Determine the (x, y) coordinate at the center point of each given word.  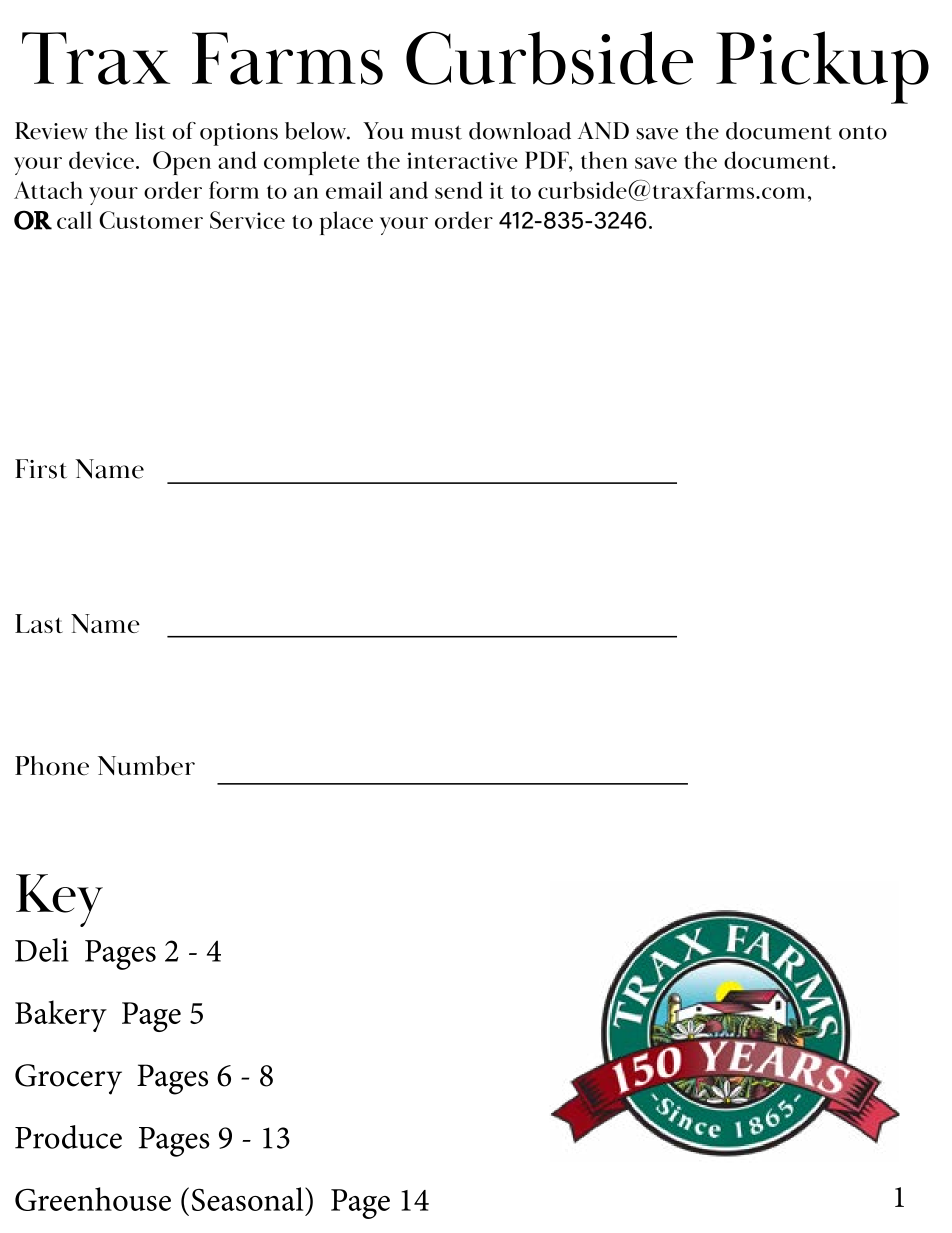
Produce (68, 1137)
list (150, 131)
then (604, 160)
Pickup (822, 67)
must (436, 132)
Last (39, 623)
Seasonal (249, 1199)
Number (146, 766)
